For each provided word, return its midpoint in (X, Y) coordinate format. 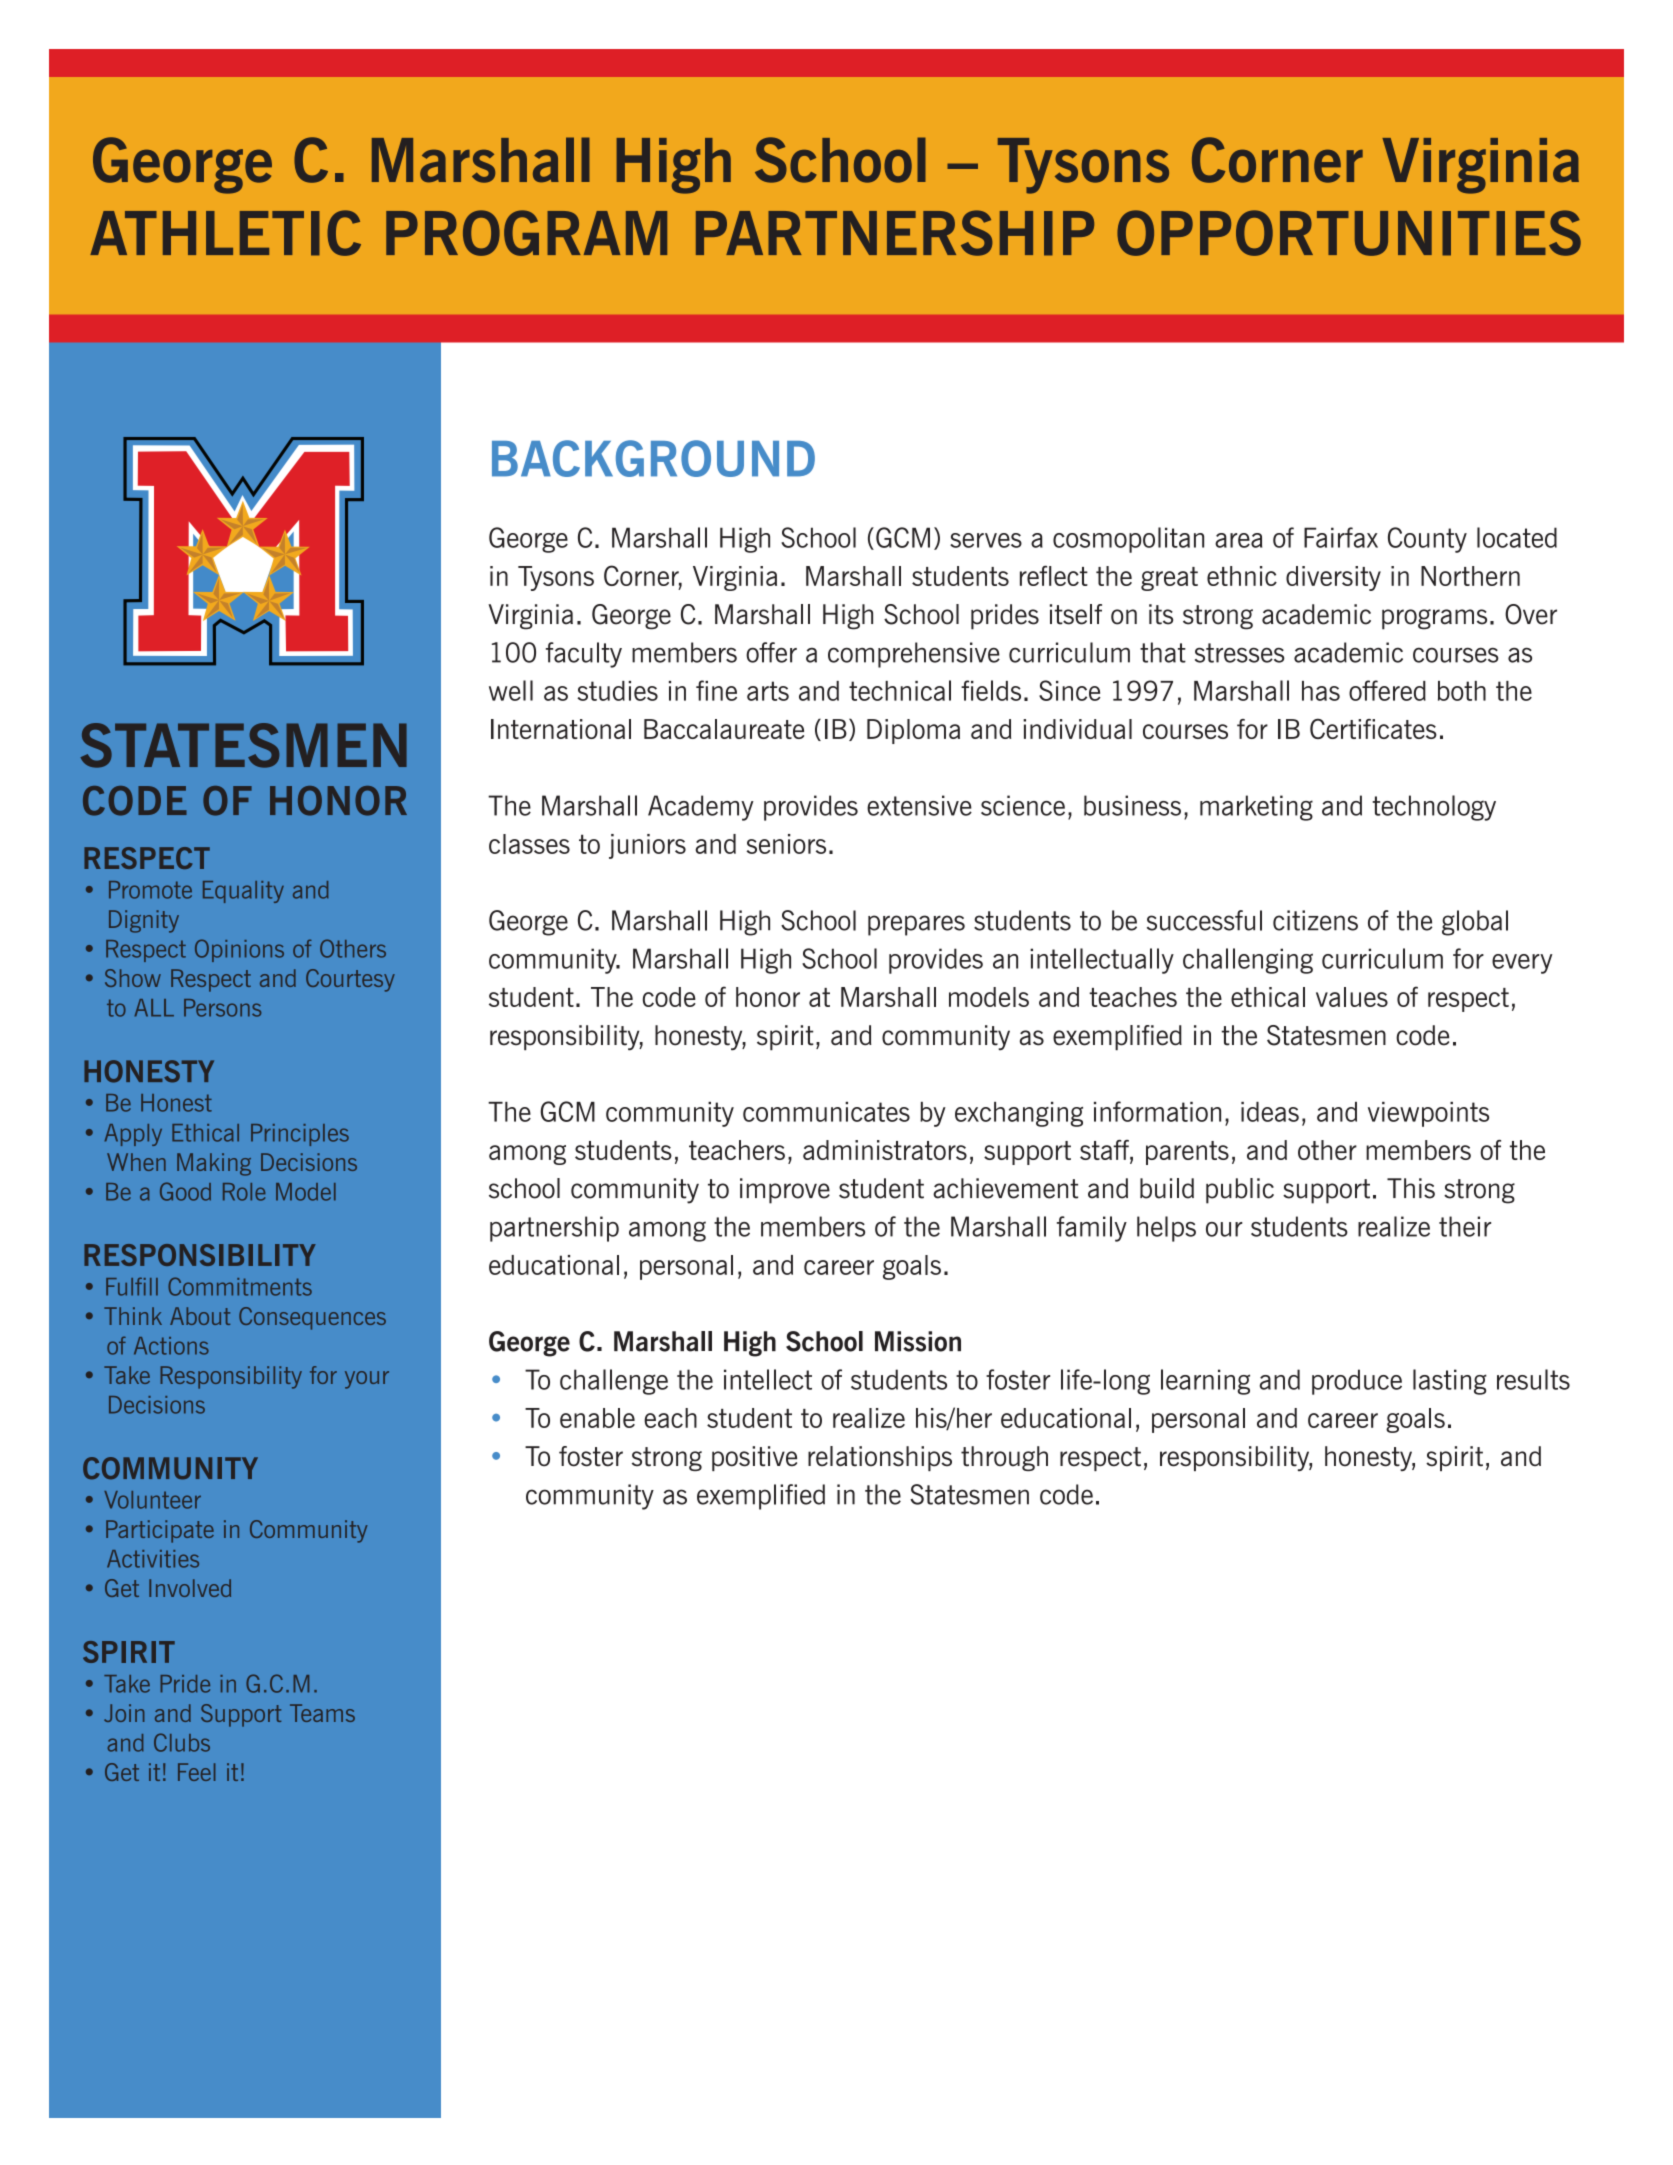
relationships (880, 1458)
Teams (322, 1713)
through (1004, 1458)
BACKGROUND (653, 458)
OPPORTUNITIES (1349, 233)
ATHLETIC (225, 233)
